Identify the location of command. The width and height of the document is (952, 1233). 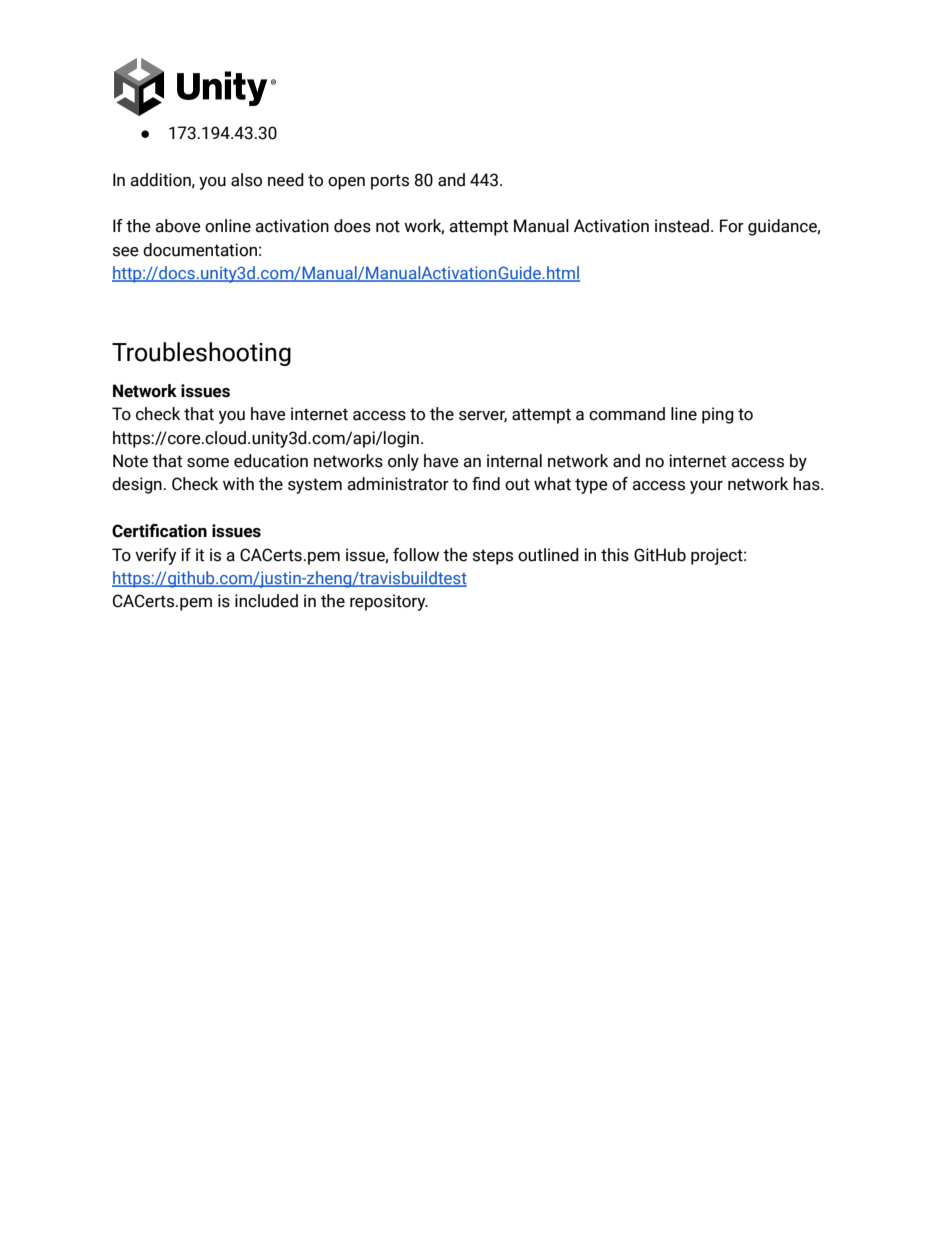
(627, 414).
